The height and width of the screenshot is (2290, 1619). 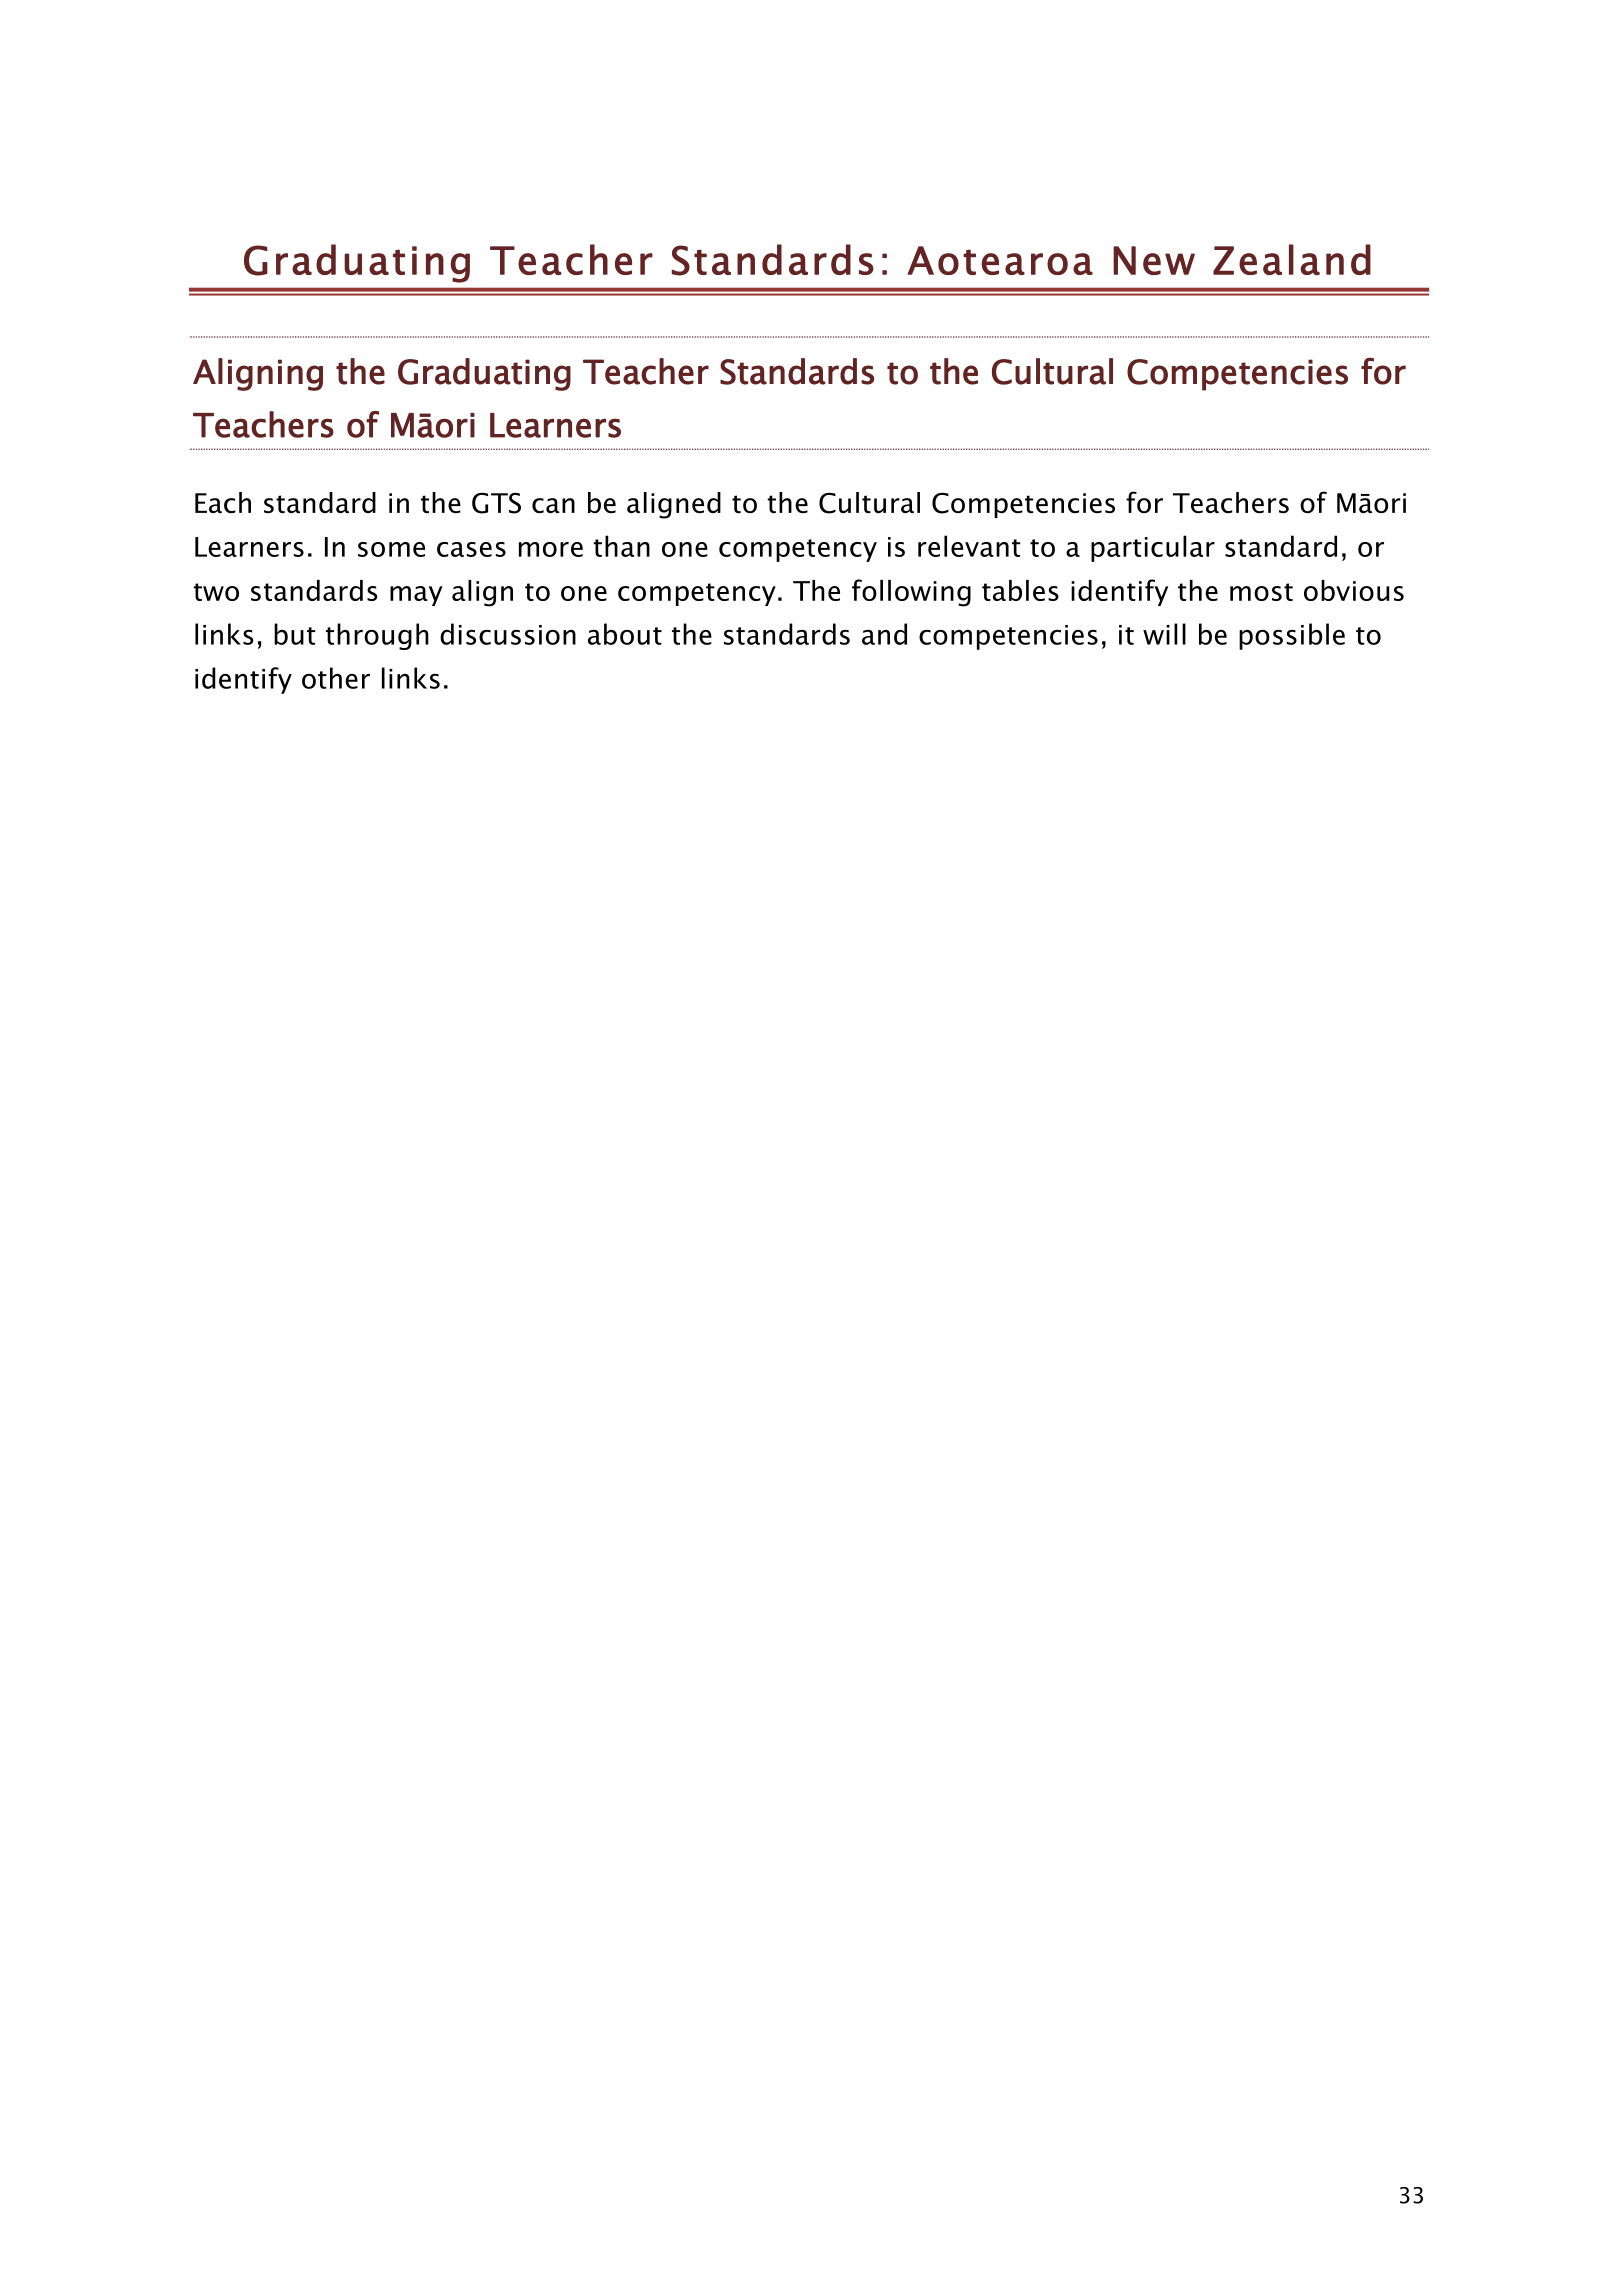 I want to click on other, so click(x=336, y=678).
